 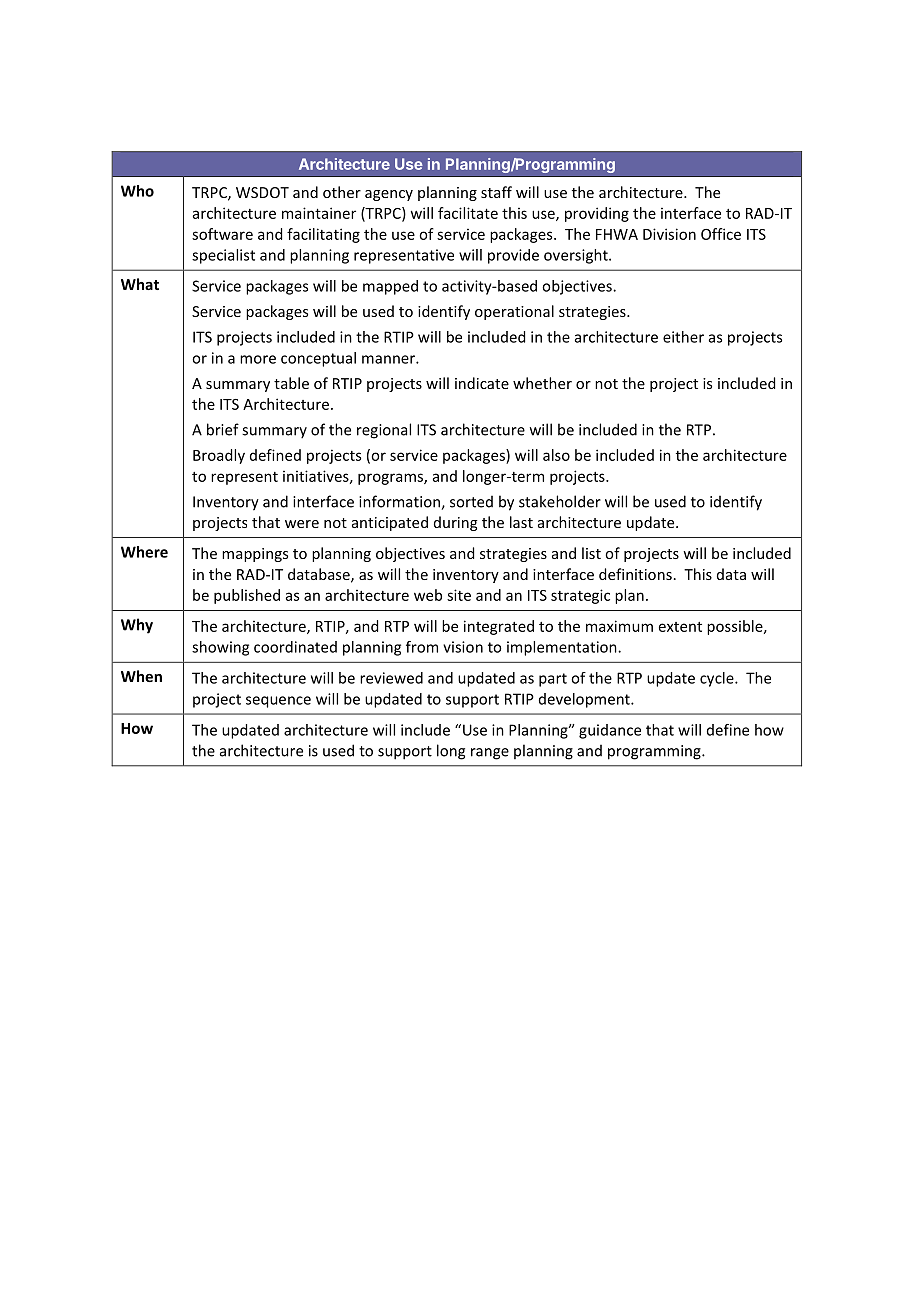 I want to click on providing, so click(x=597, y=214).
